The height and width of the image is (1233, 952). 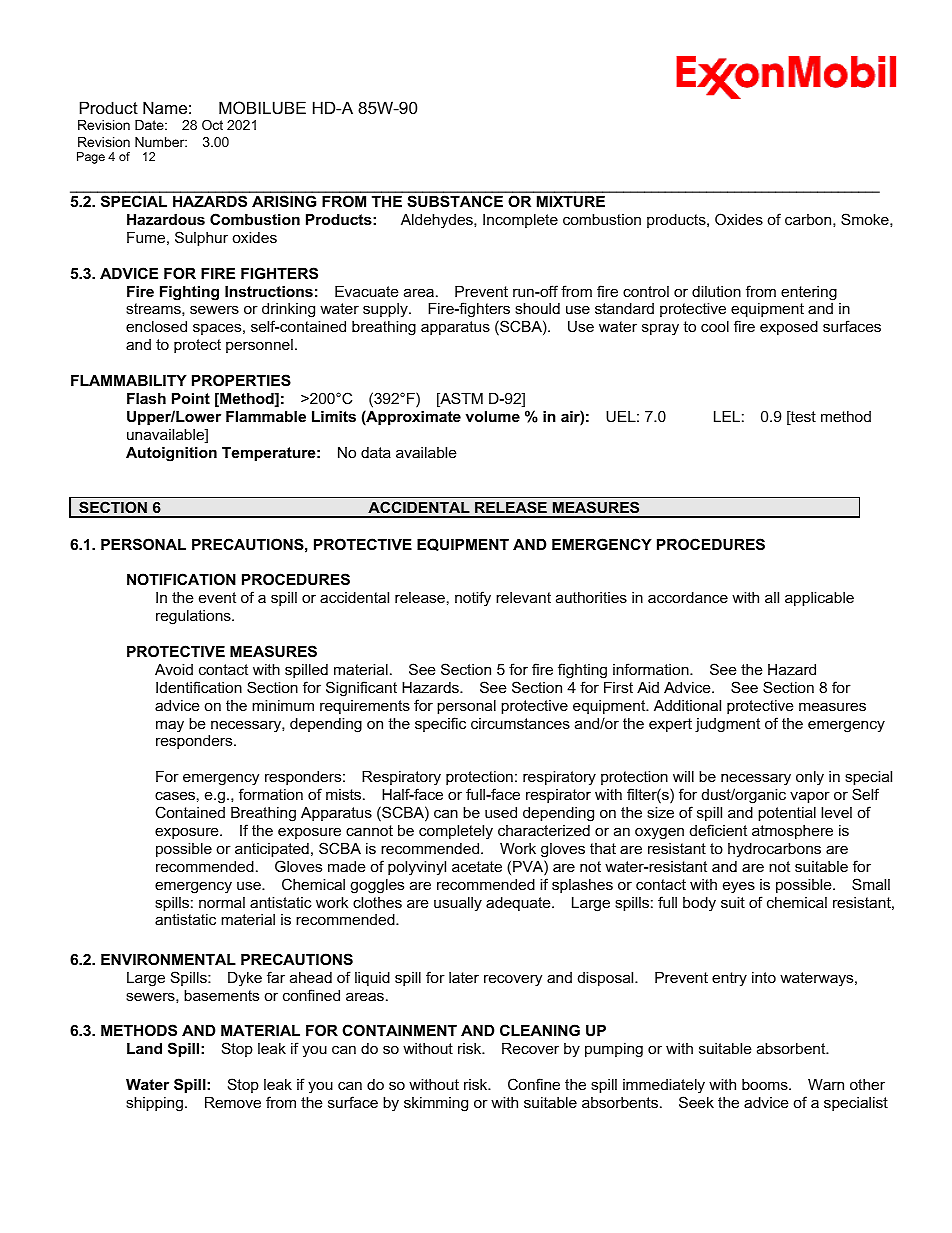 What do you see at coordinates (458, 904) in the image?
I see `usually` at bounding box center [458, 904].
